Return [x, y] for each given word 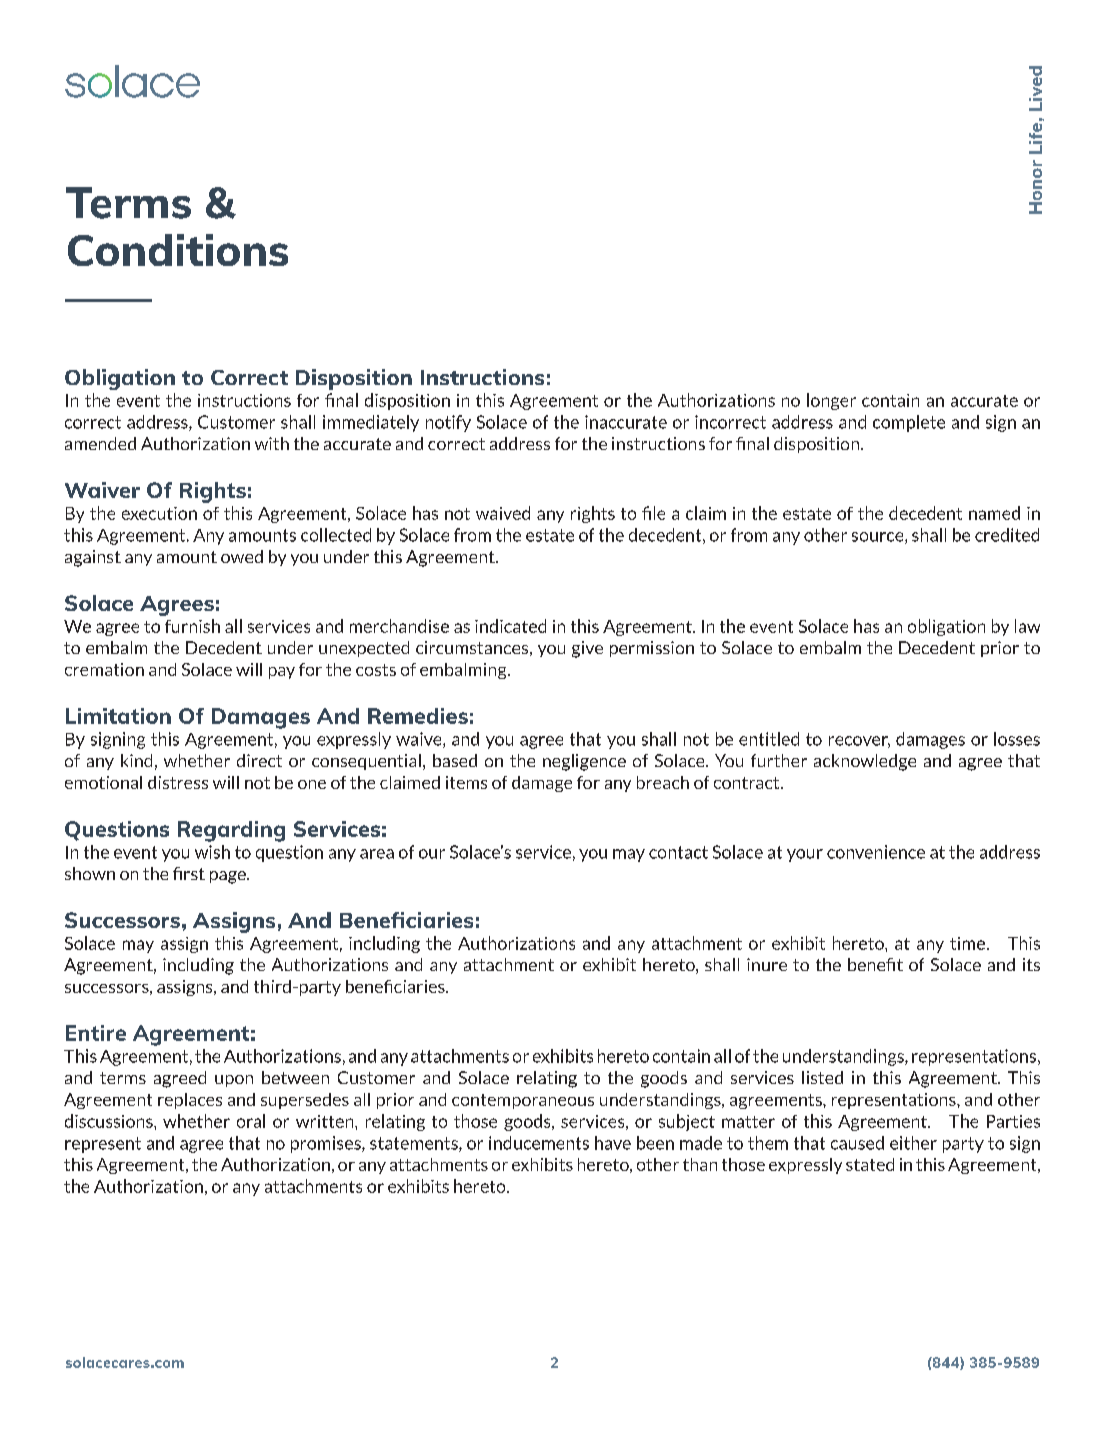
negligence [584, 762]
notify [448, 423]
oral [251, 1121]
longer [831, 401]
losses [1017, 739]
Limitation [118, 716]
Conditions [178, 250]
